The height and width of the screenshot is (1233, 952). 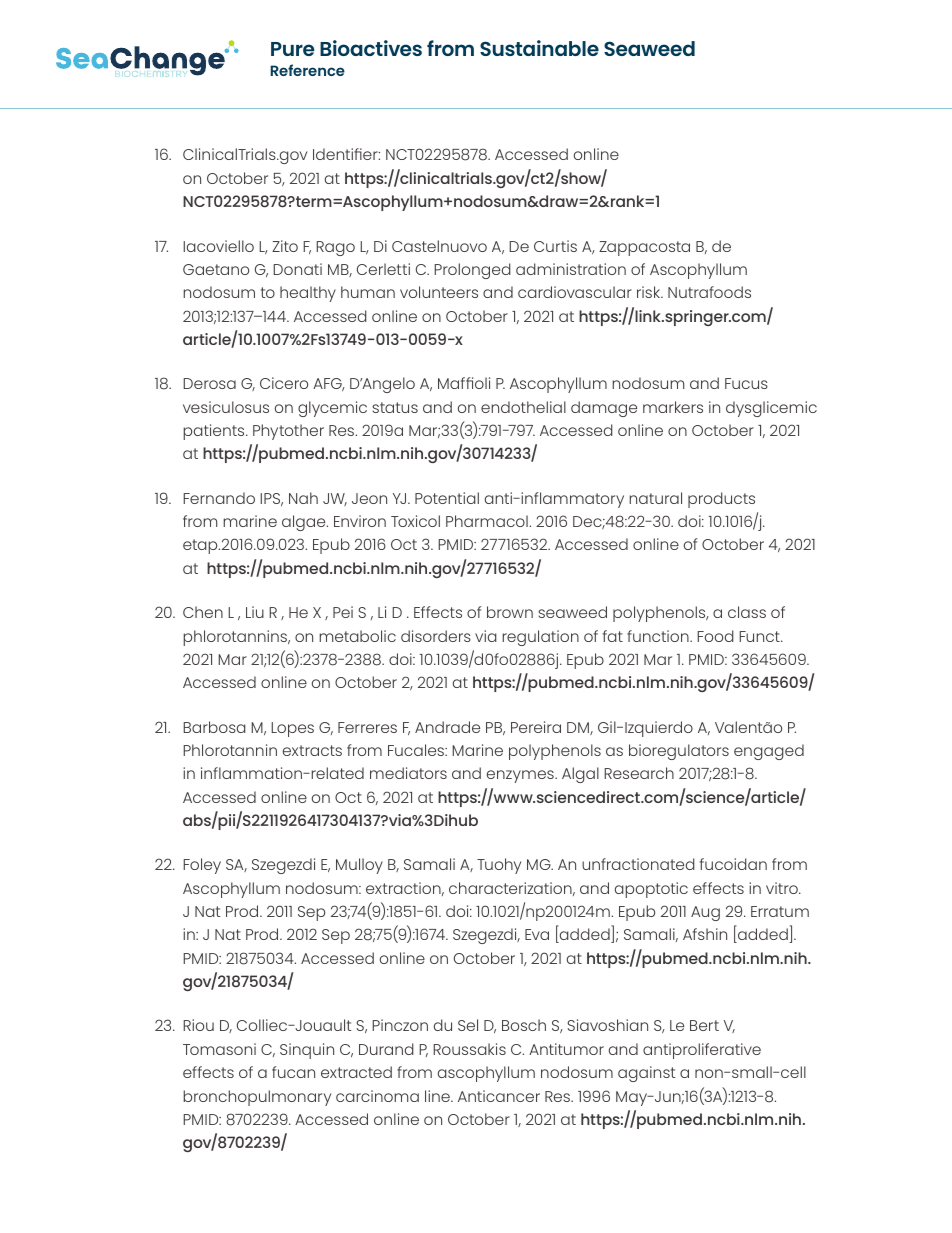 I want to click on Curtis, so click(x=555, y=246).
